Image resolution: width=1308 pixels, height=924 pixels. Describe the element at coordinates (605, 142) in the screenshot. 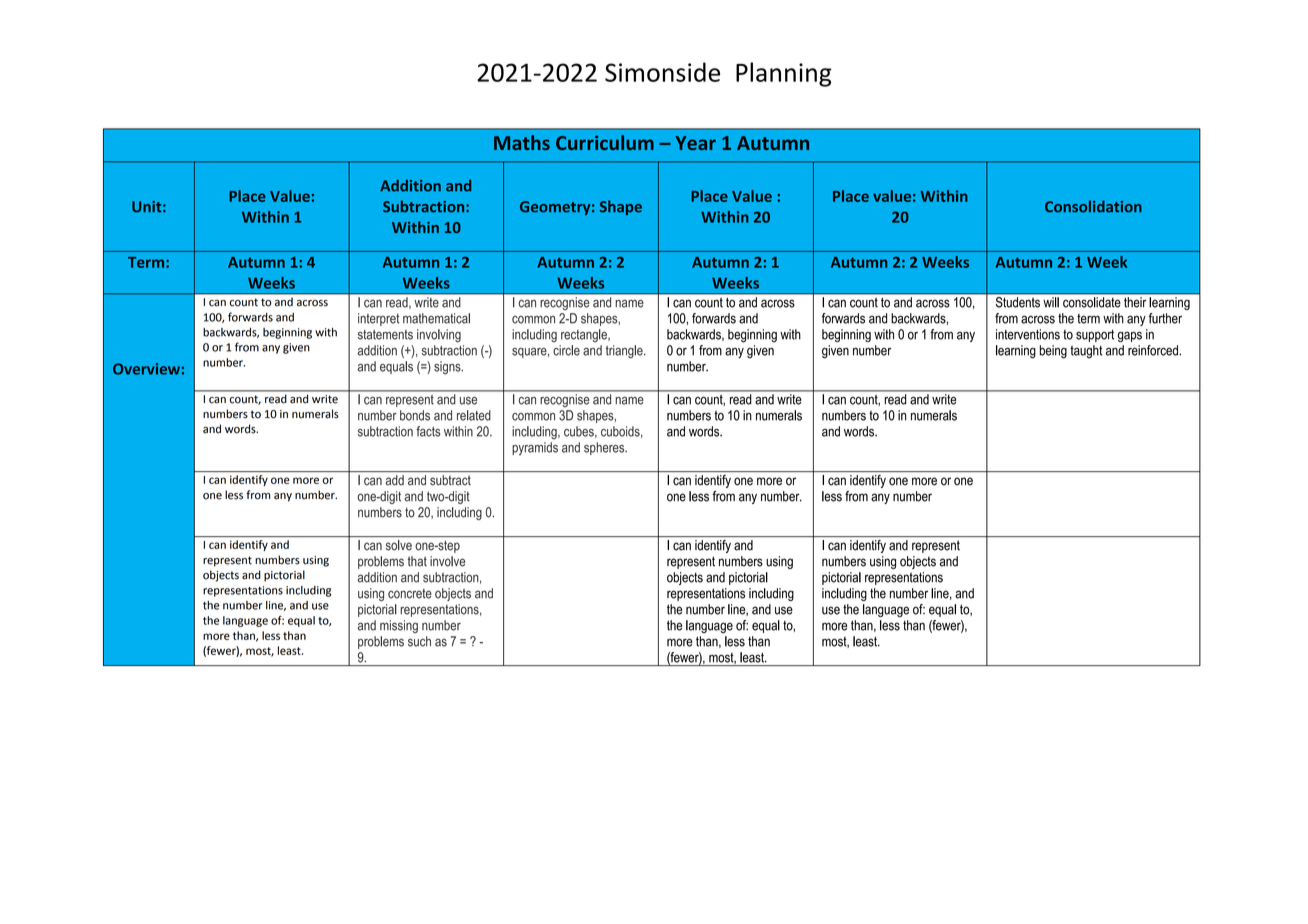

I see `Curriculum` at that location.
